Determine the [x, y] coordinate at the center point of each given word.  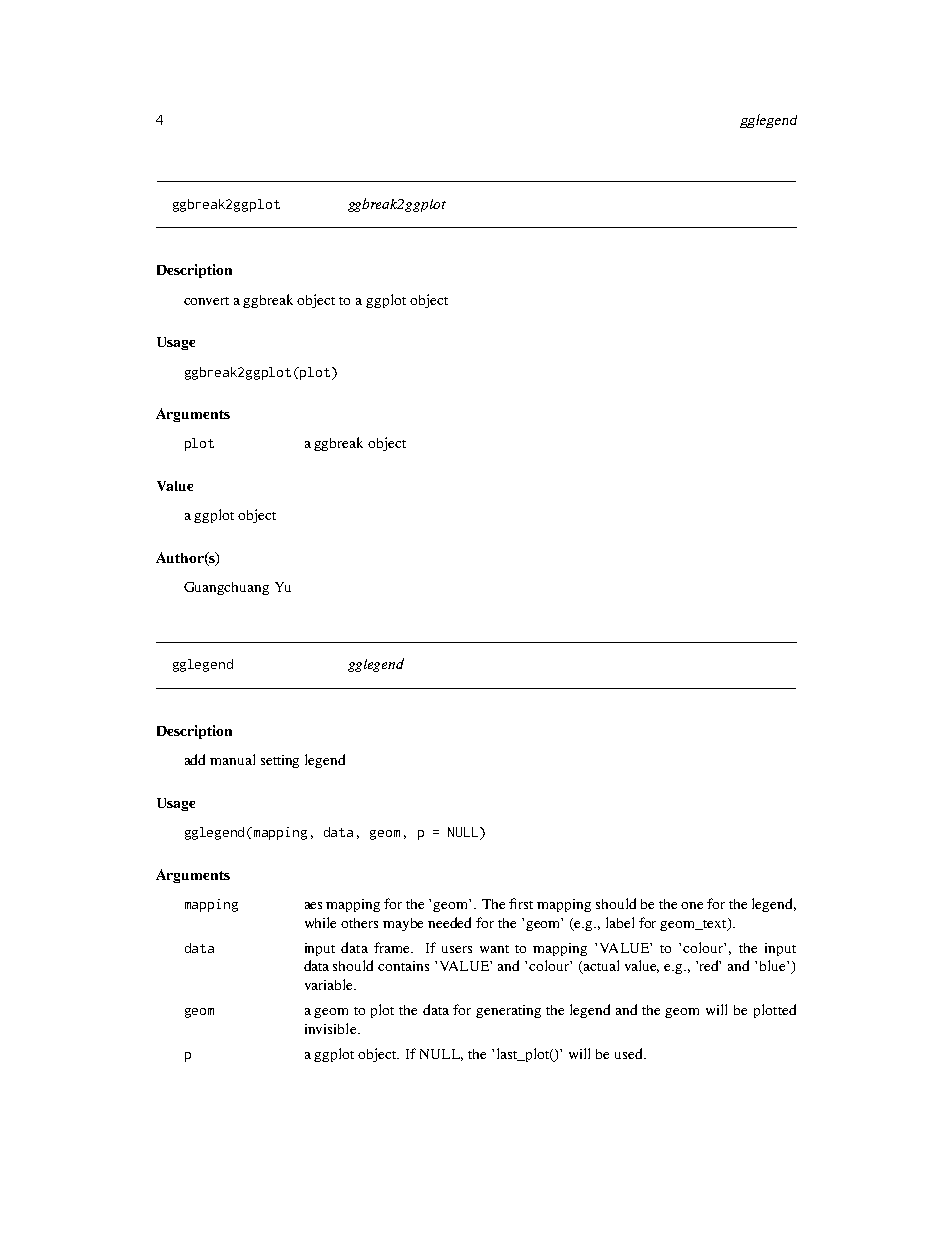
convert [206, 301]
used [630, 1053]
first [521, 903]
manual [232, 759]
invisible [332, 1028]
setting [280, 761]
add [195, 759]
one [692, 905]
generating [508, 1011]
